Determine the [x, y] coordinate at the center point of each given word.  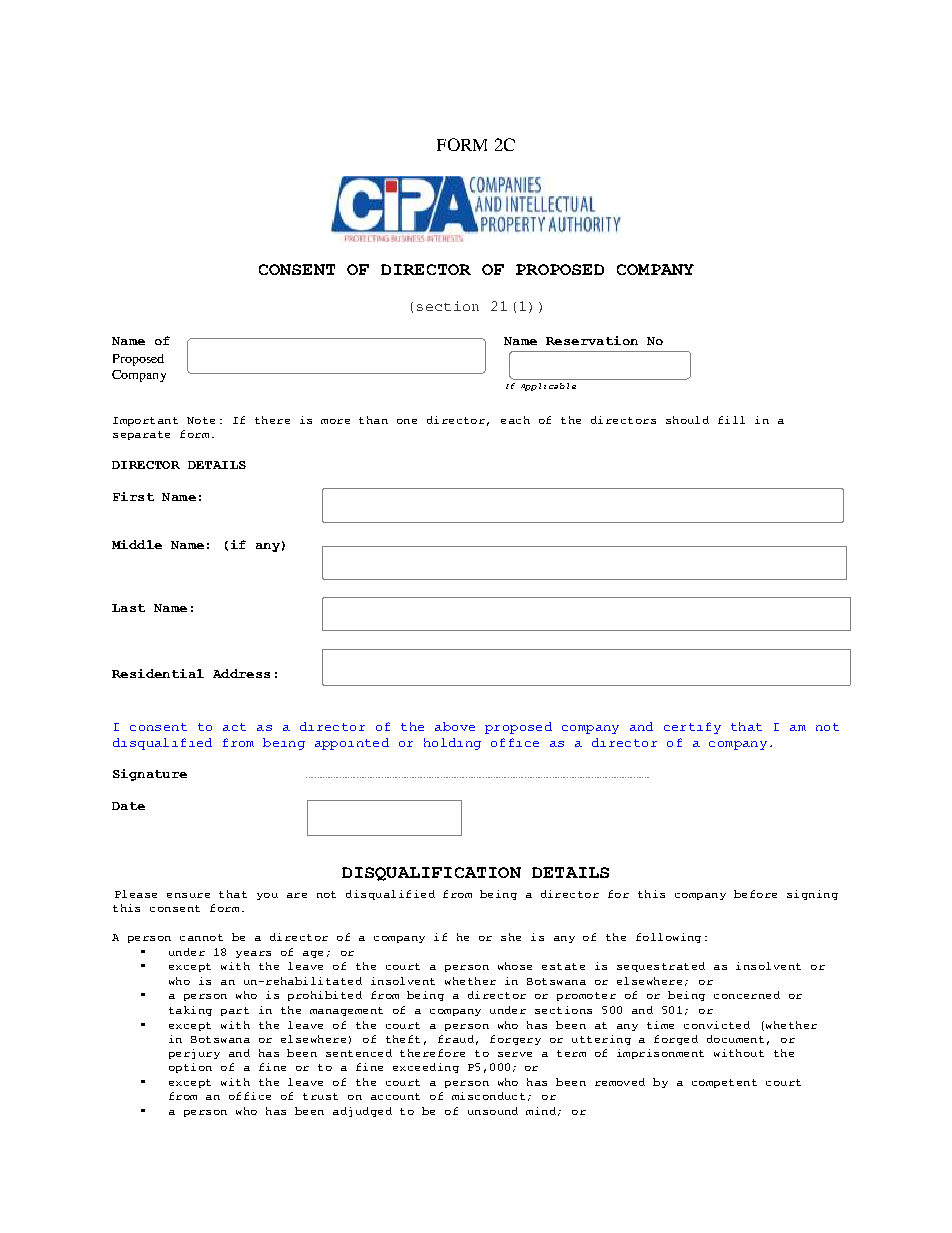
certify [692, 728]
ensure [188, 895]
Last [128, 608]
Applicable [548, 387]
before [755, 894]
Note [201, 420]
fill [731, 420]
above [455, 726]
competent [724, 1083]
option [190, 1068]
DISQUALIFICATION [431, 874]
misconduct [488, 1096]
